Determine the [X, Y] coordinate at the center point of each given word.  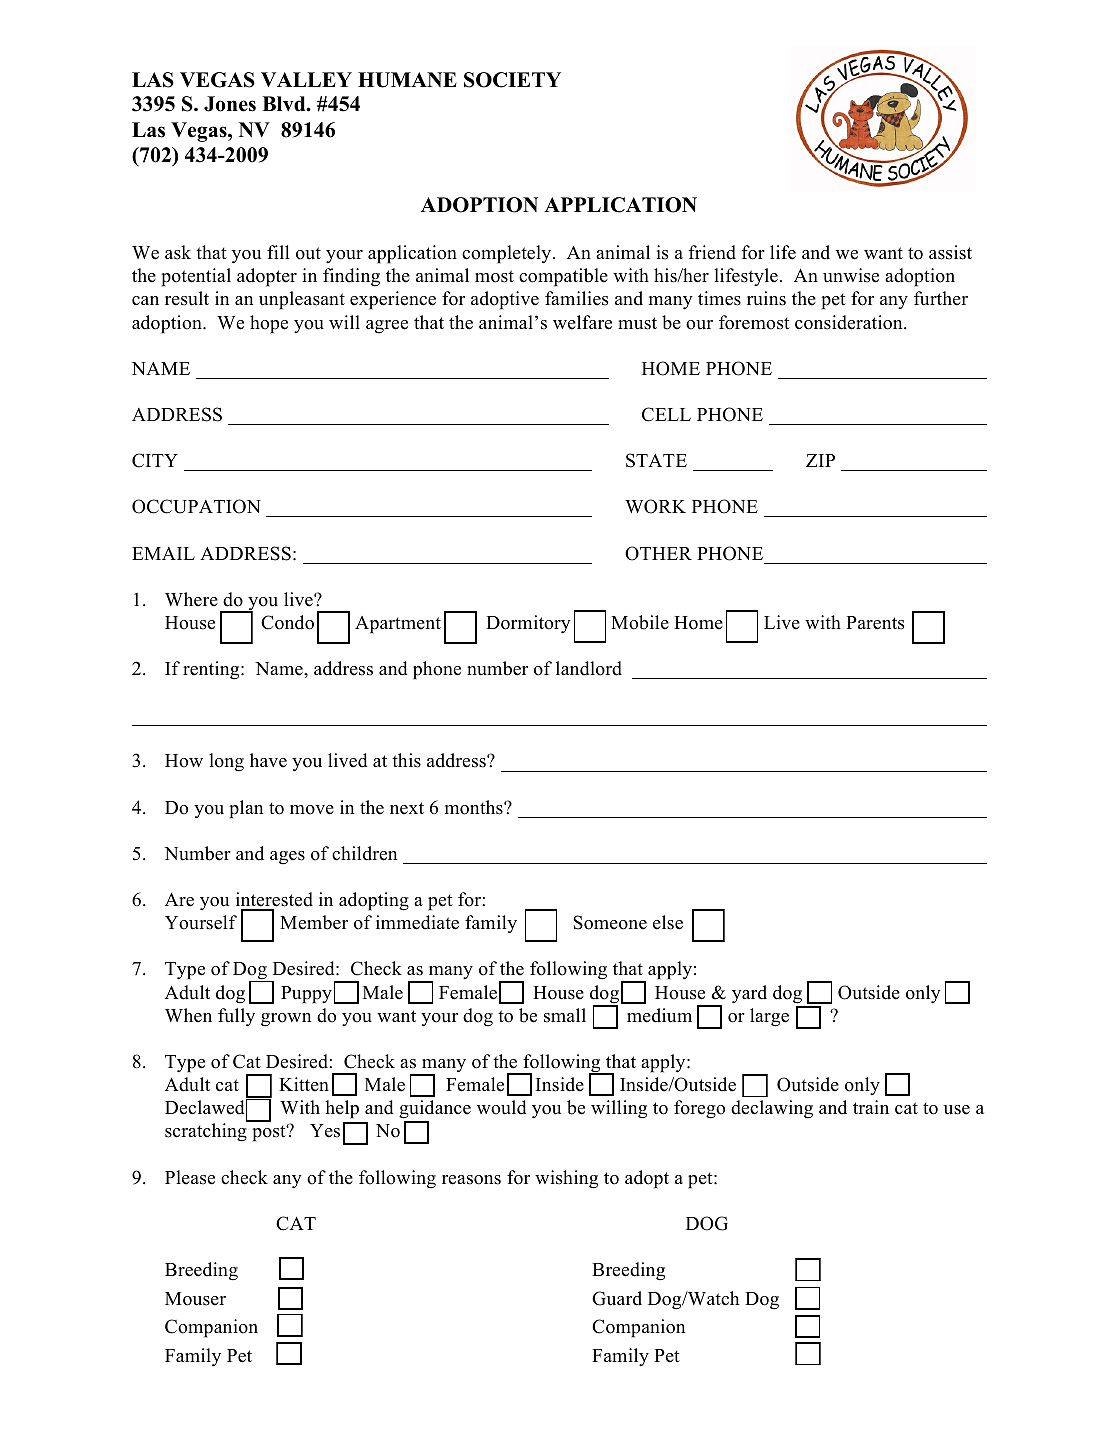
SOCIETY [512, 80]
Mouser [195, 1299]
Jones [230, 104]
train [871, 1107]
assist [950, 252]
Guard [617, 1298]
